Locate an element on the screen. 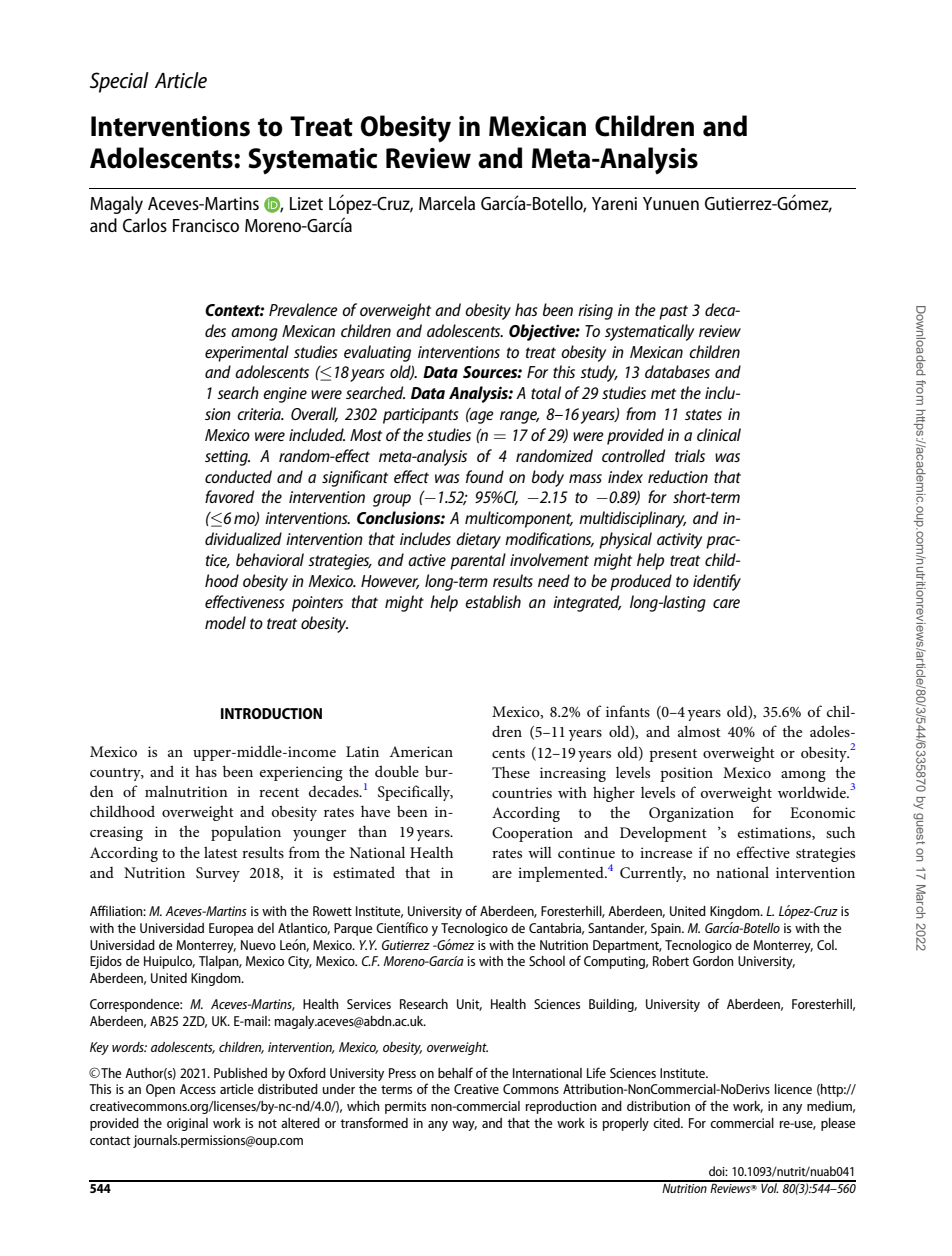  Special is located at coordinates (119, 82).
